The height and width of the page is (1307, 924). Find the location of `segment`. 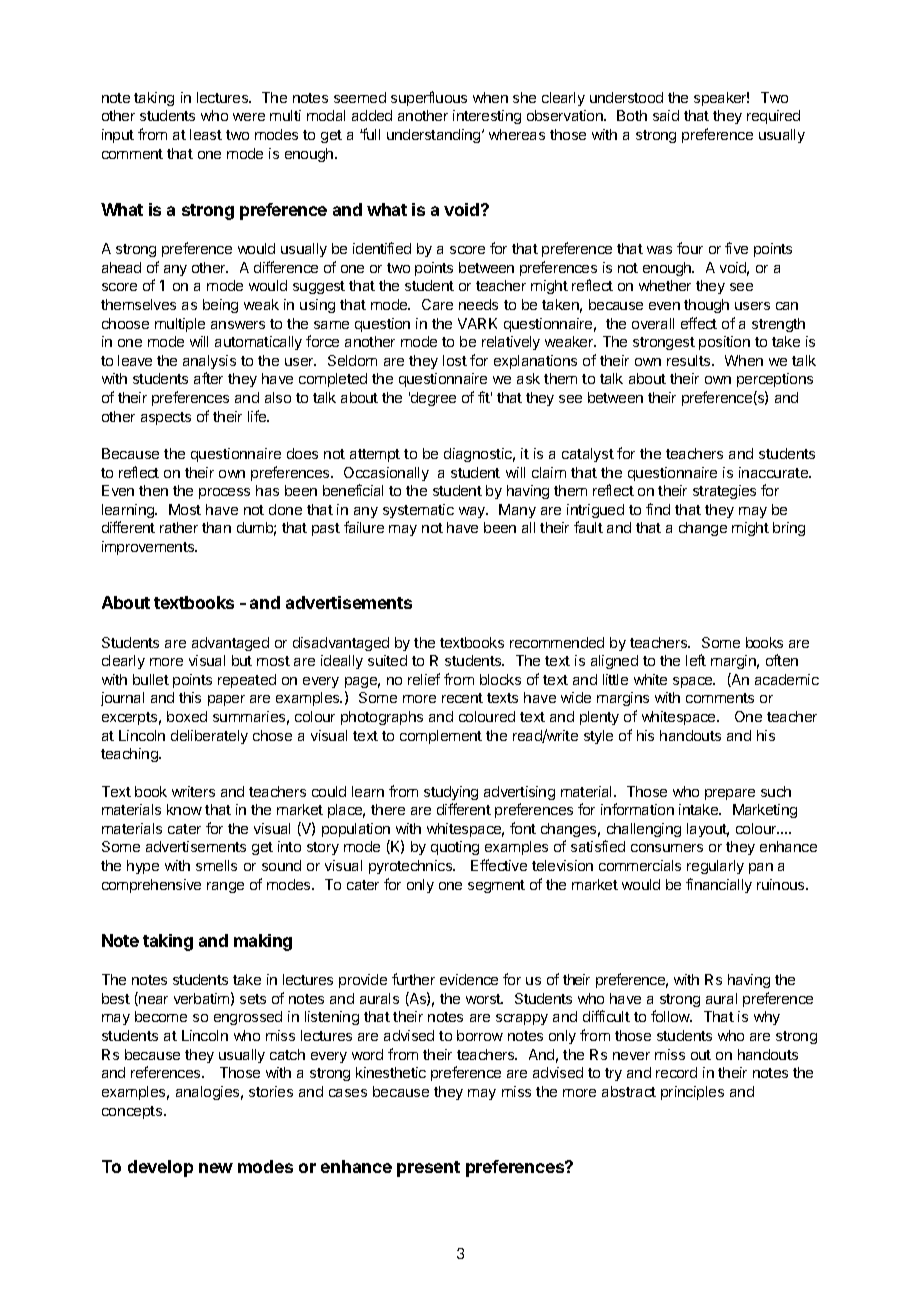

segment is located at coordinates (496, 886).
